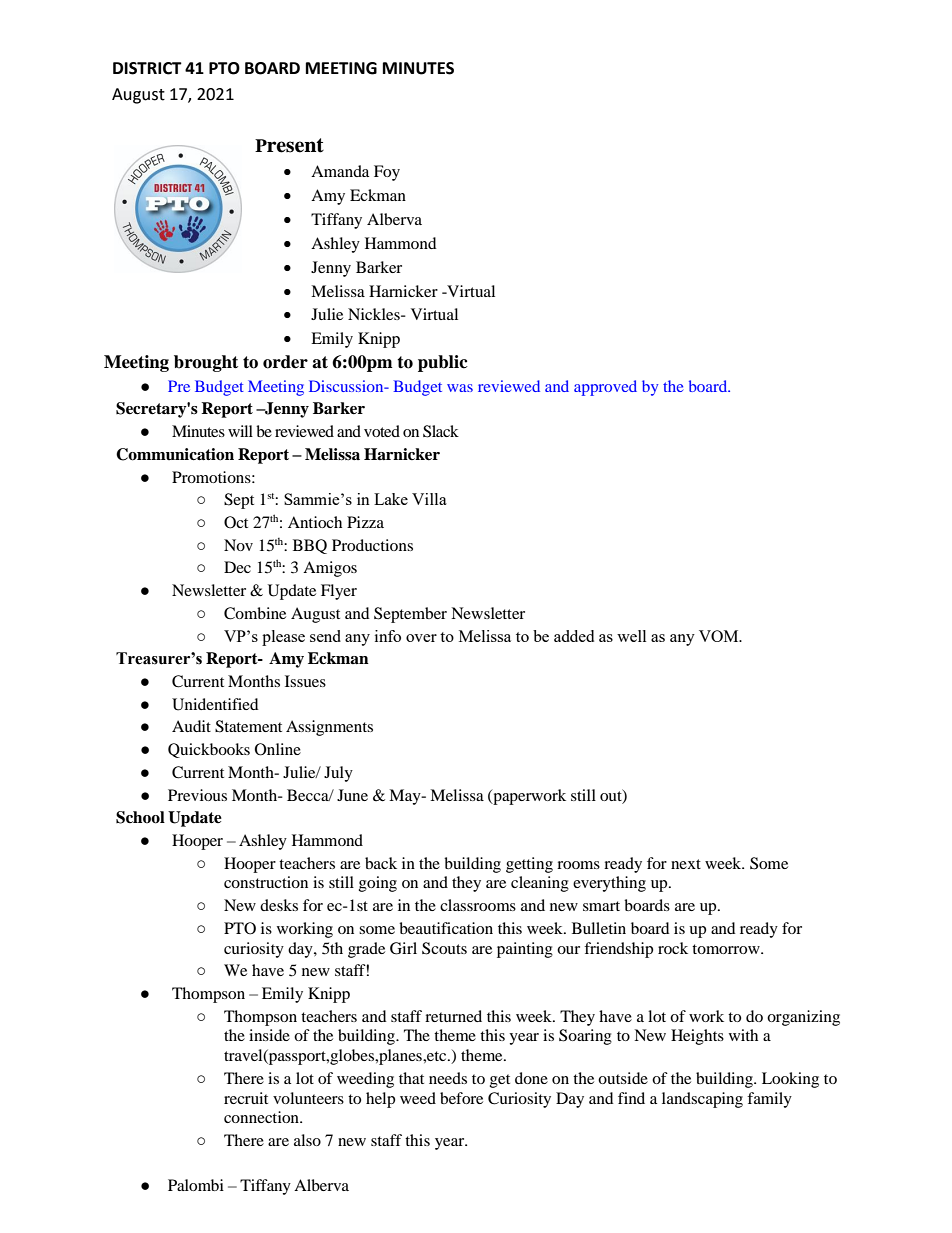 Image resolution: width=952 pixels, height=1233 pixels. Describe the element at coordinates (352, 795) in the page. I see `June` at that location.
